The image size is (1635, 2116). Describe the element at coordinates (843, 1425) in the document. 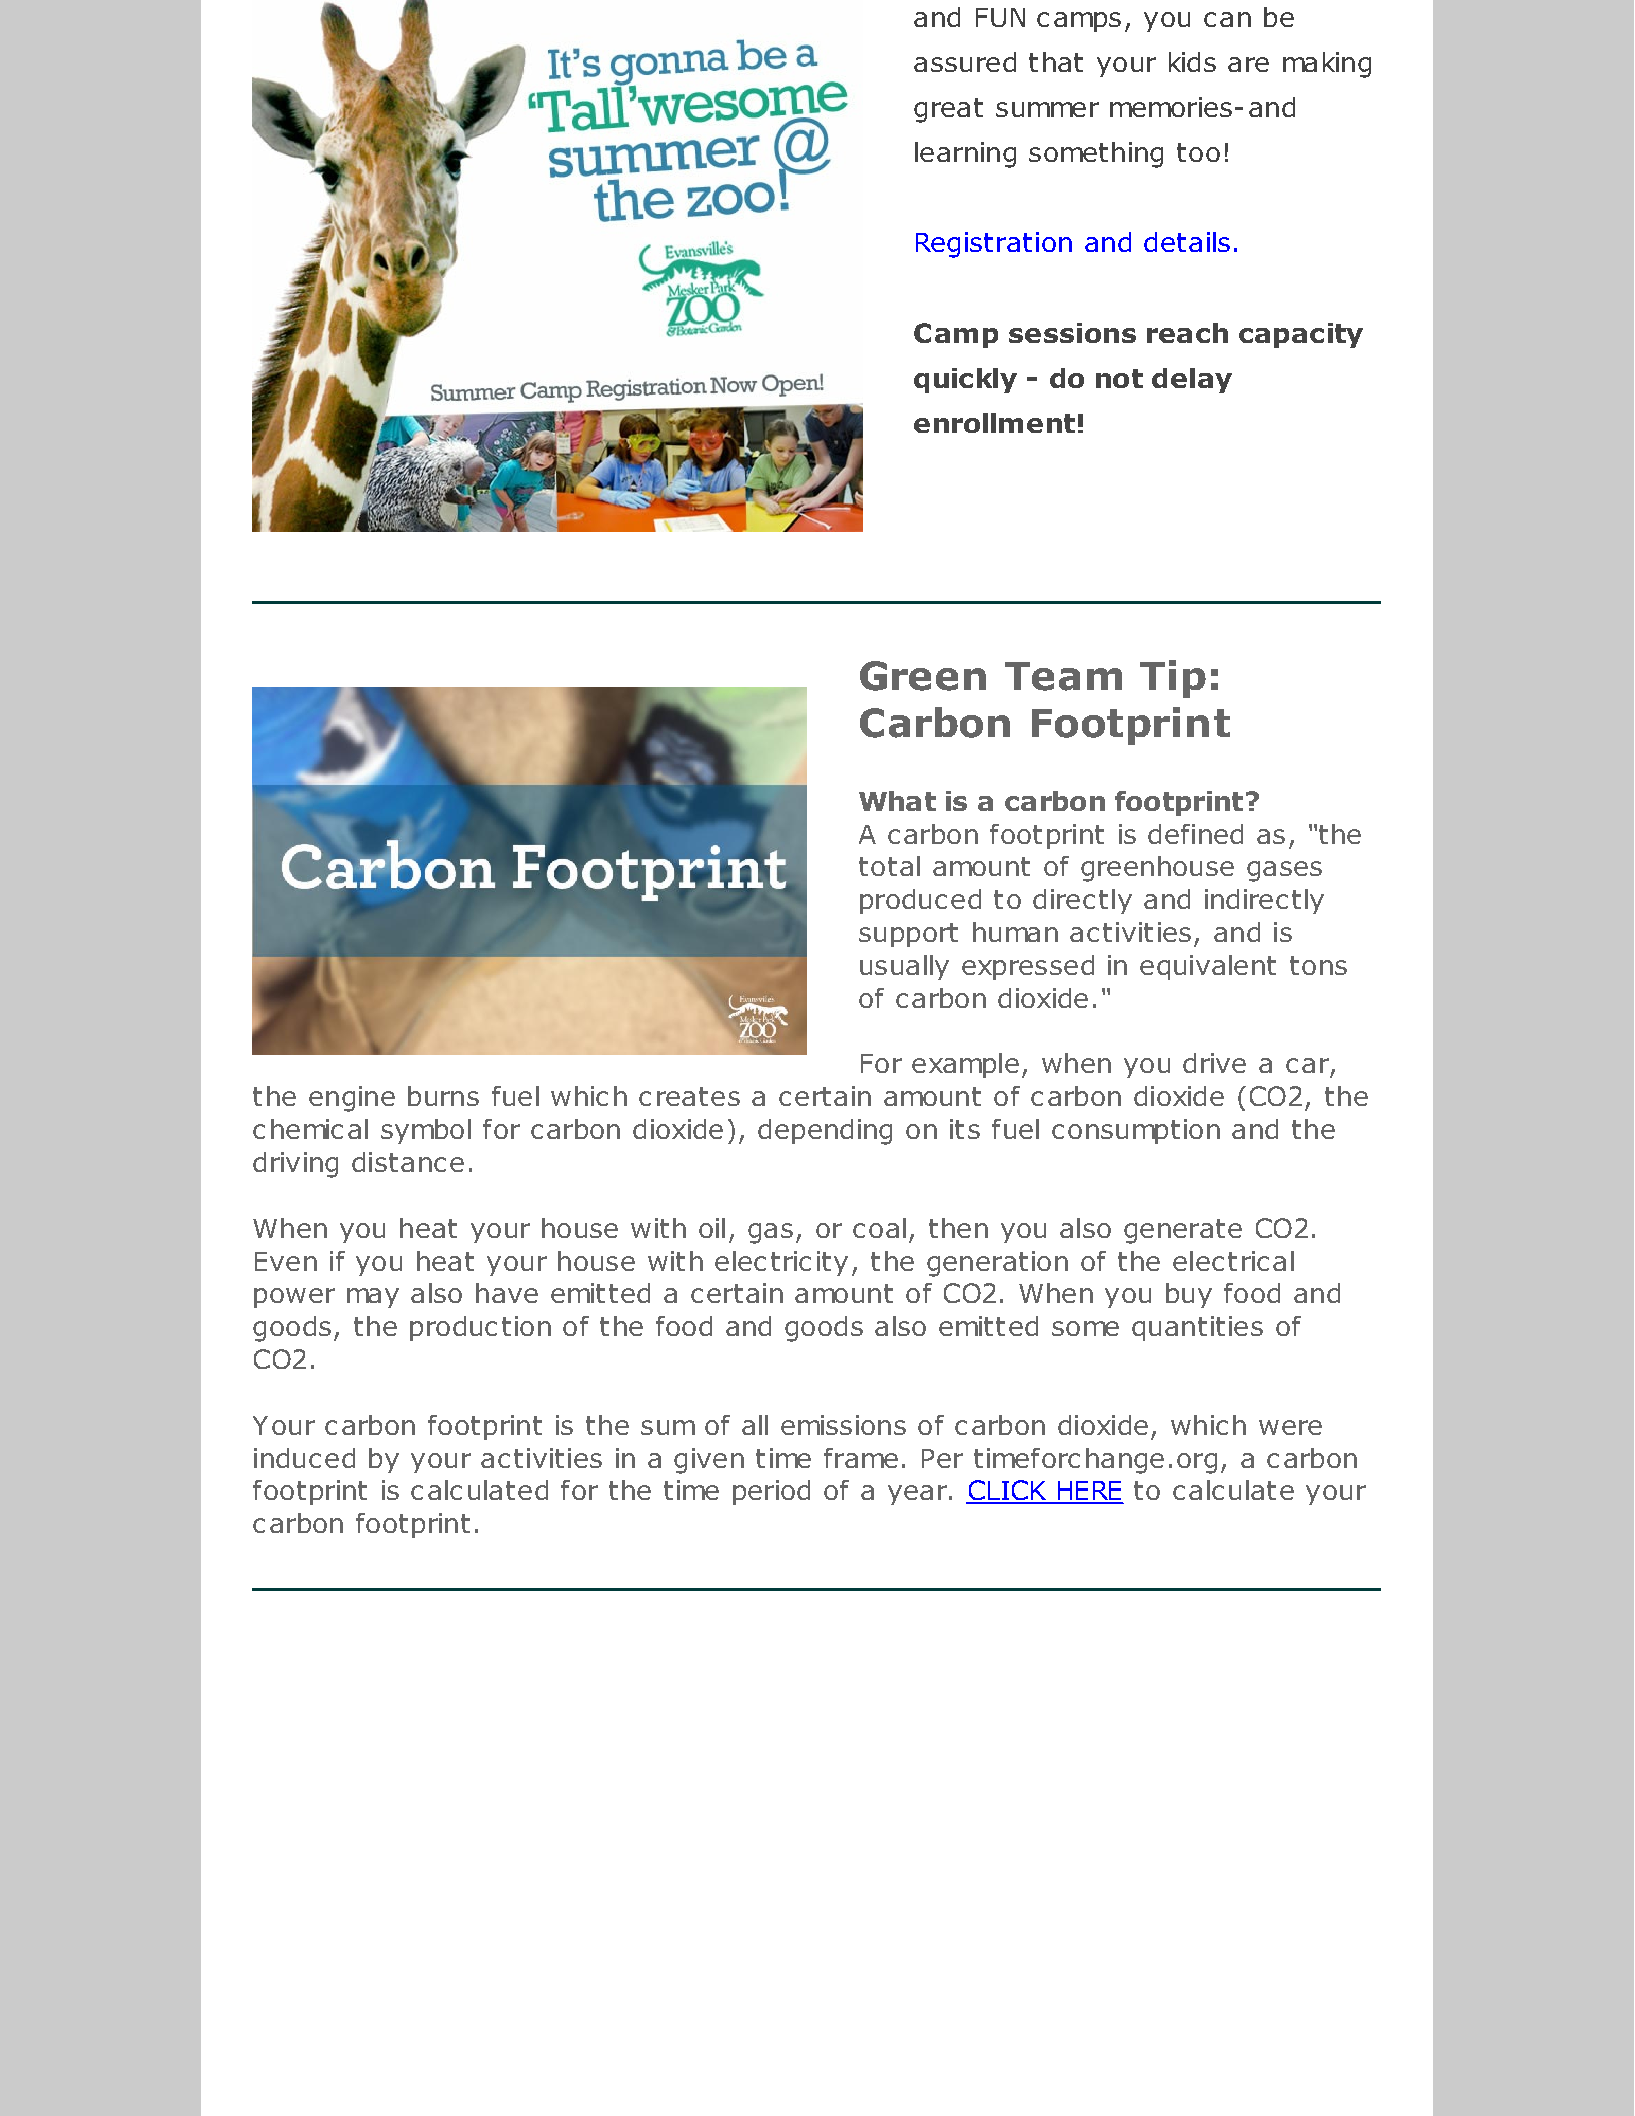

I see `emissions` at that location.
